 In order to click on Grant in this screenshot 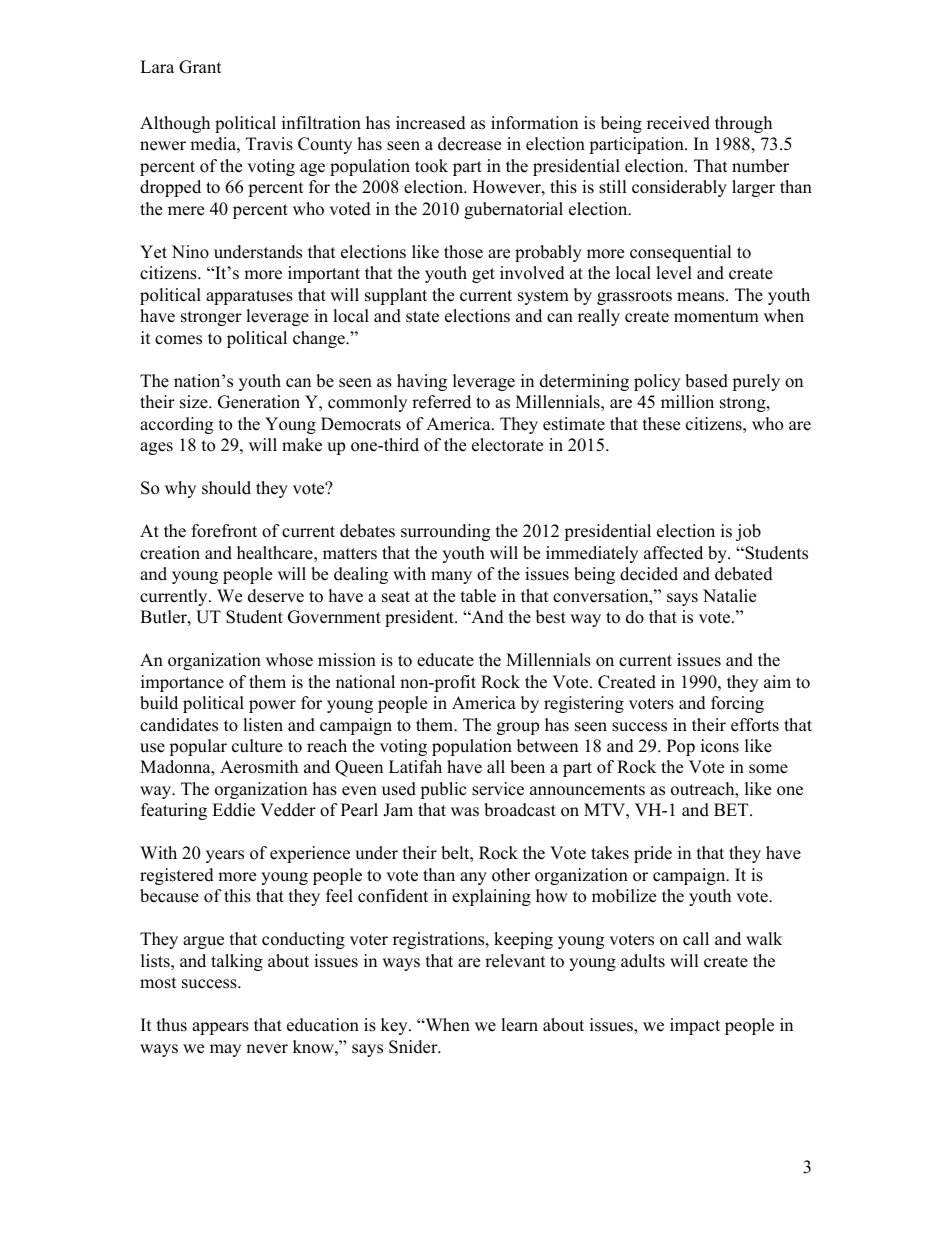, I will do `click(200, 67)`.
